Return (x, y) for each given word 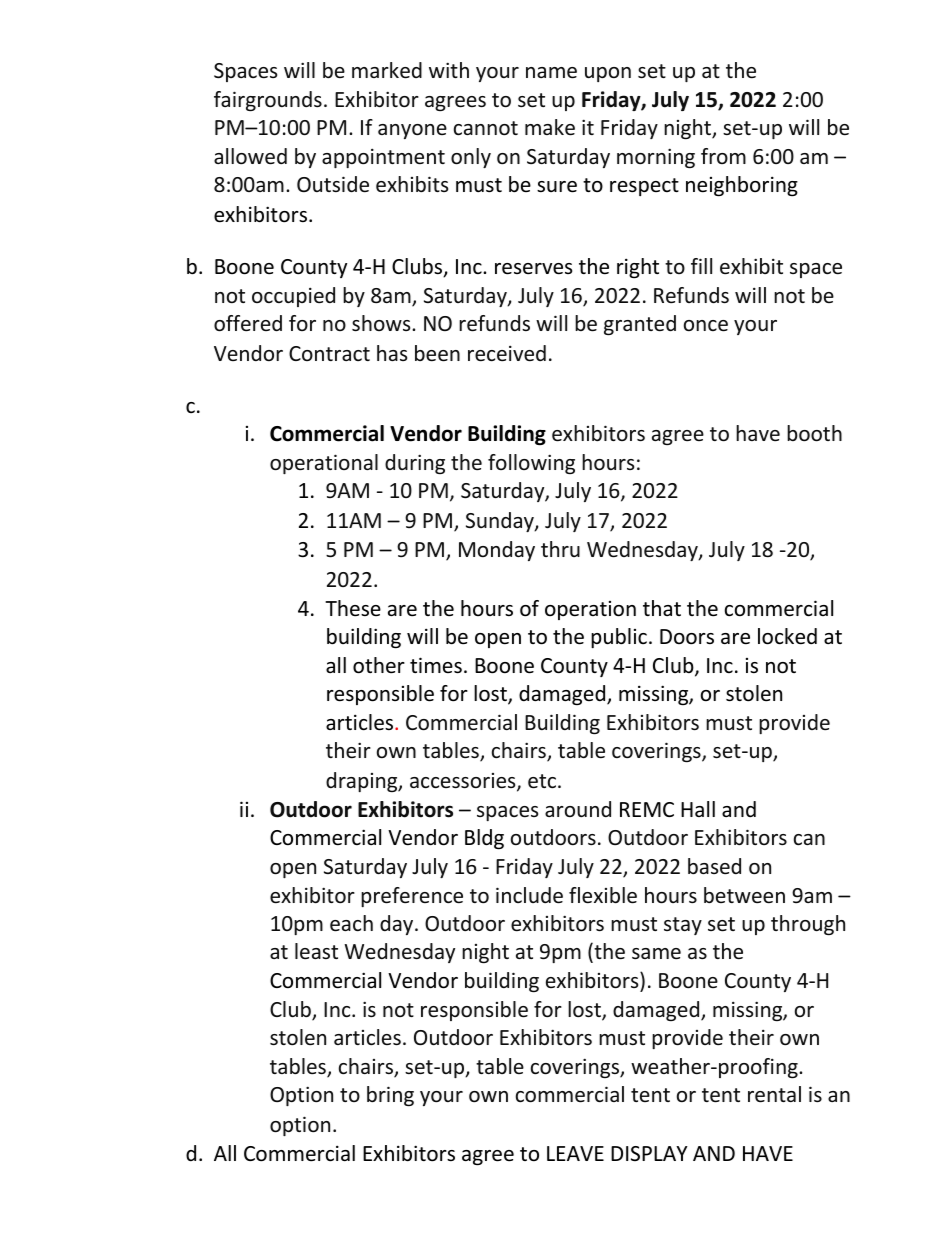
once (706, 326)
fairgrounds (268, 101)
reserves (533, 269)
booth (814, 433)
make (550, 127)
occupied (293, 297)
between (744, 895)
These (353, 608)
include (529, 895)
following (531, 464)
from (723, 156)
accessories (464, 782)
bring (390, 1096)
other (379, 665)
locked (787, 636)
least (316, 951)
